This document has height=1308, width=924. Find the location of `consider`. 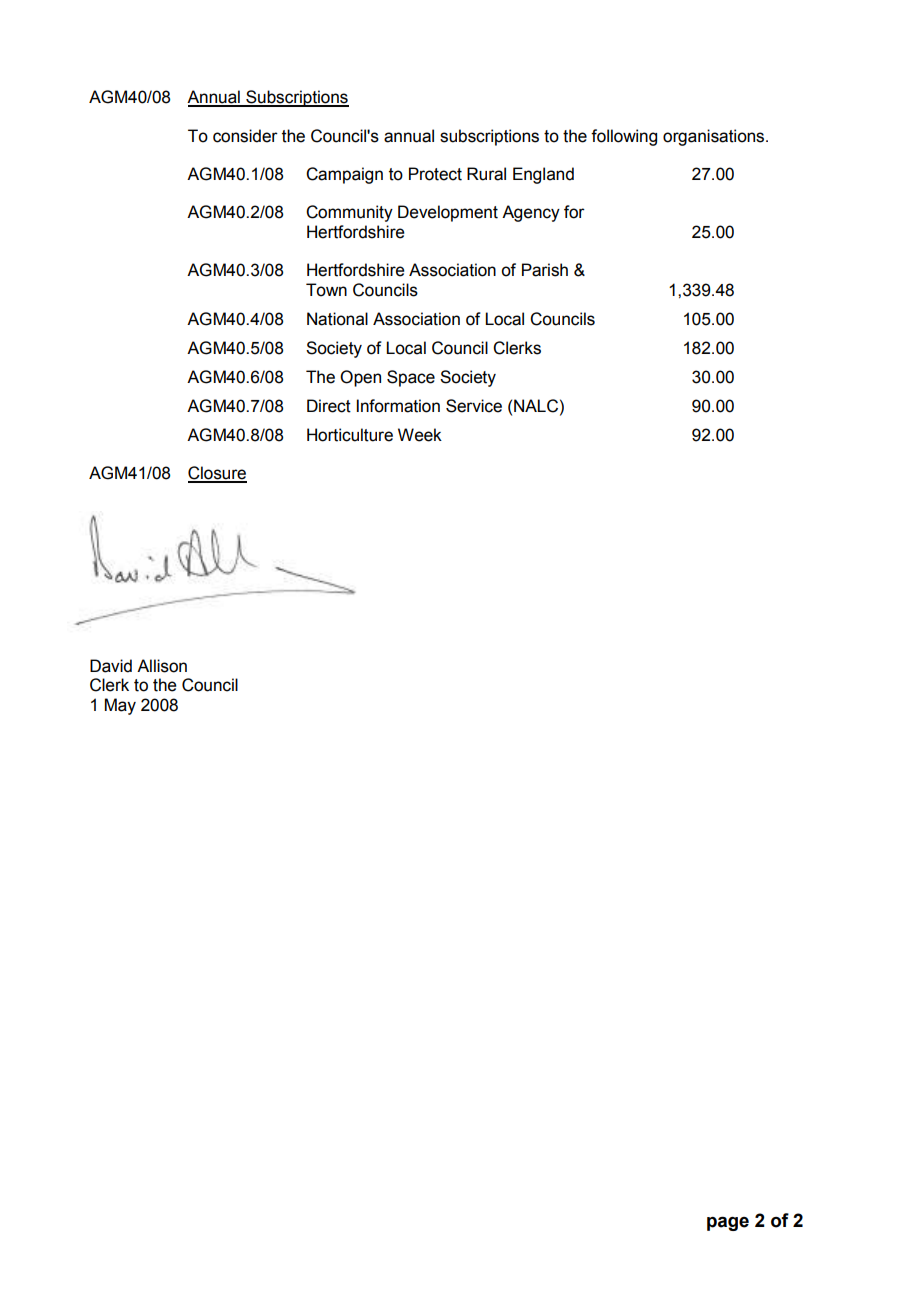

consider is located at coordinates (245, 136).
